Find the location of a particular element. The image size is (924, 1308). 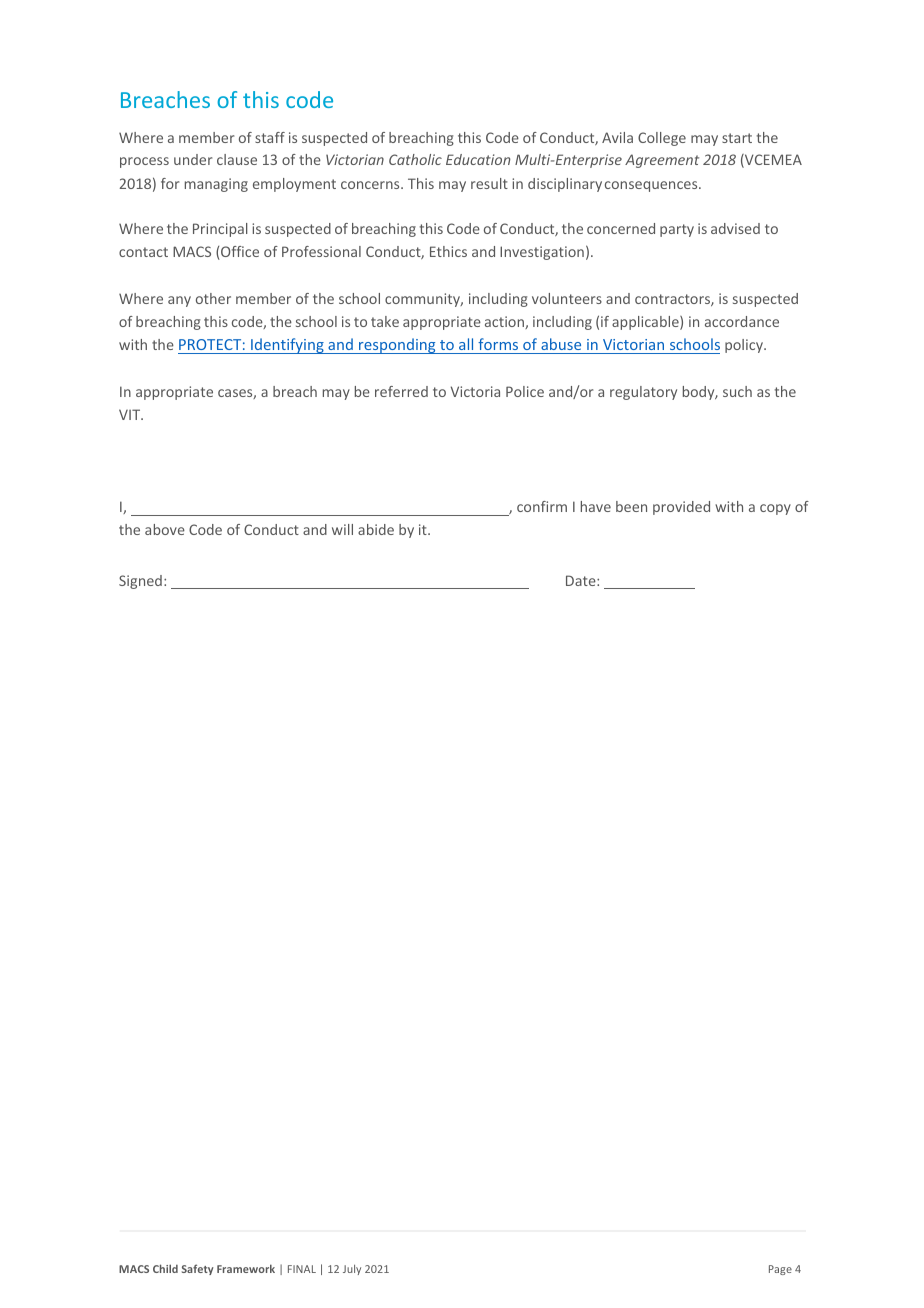

Agreement is located at coordinates (662, 161).
